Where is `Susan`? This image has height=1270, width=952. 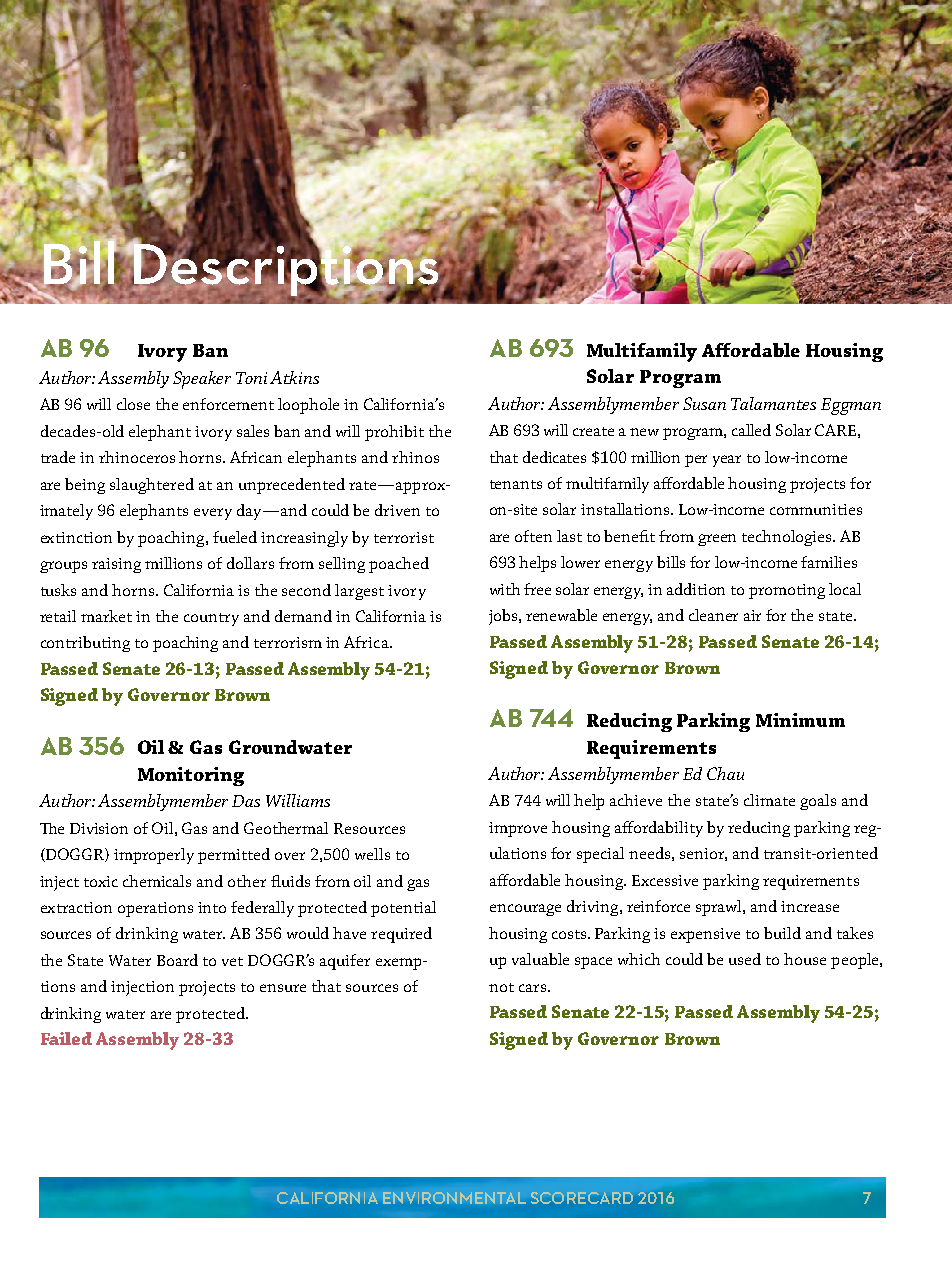 Susan is located at coordinates (704, 403).
